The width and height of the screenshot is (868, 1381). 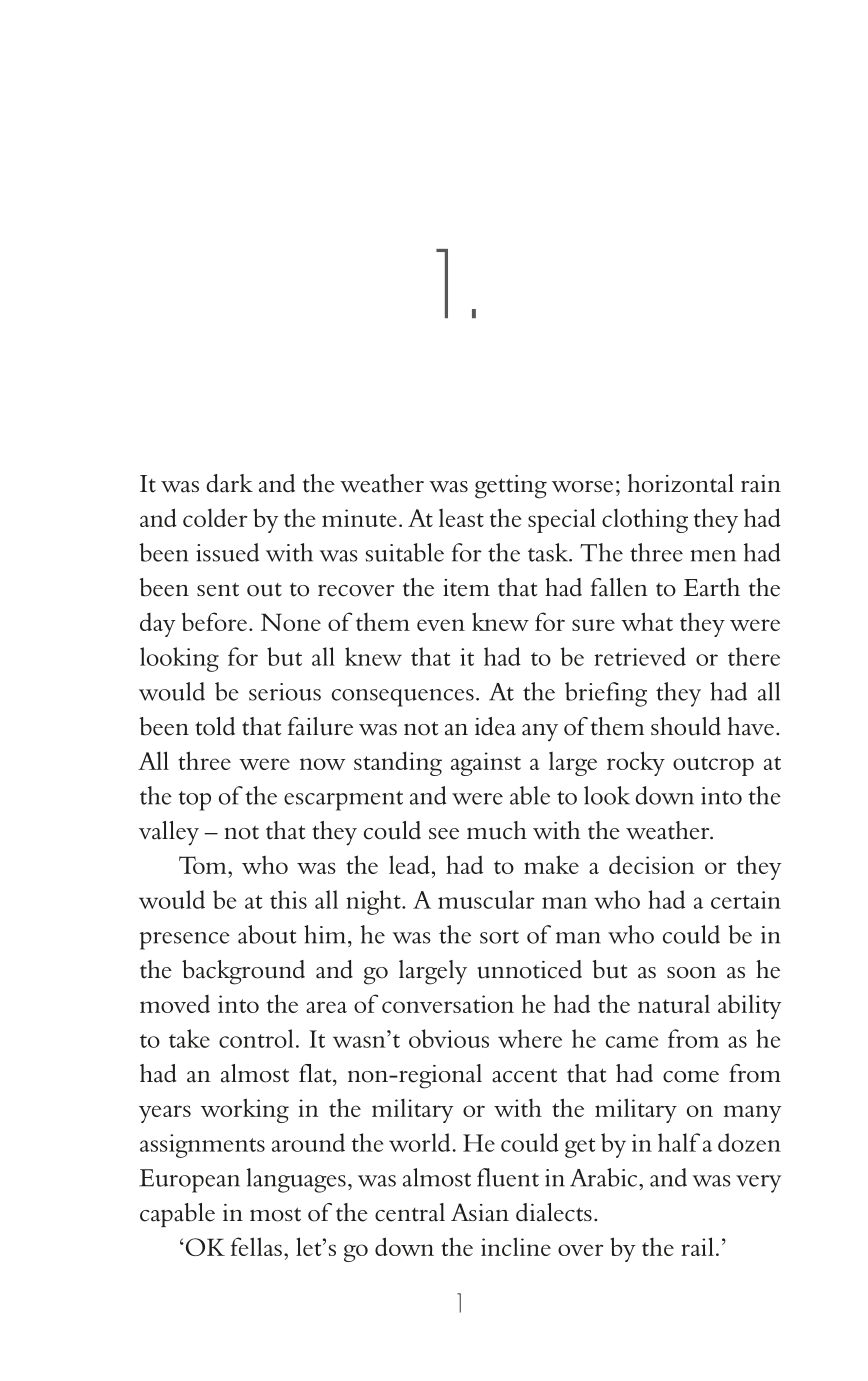 I want to click on rail, so click(x=697, y=1246).
